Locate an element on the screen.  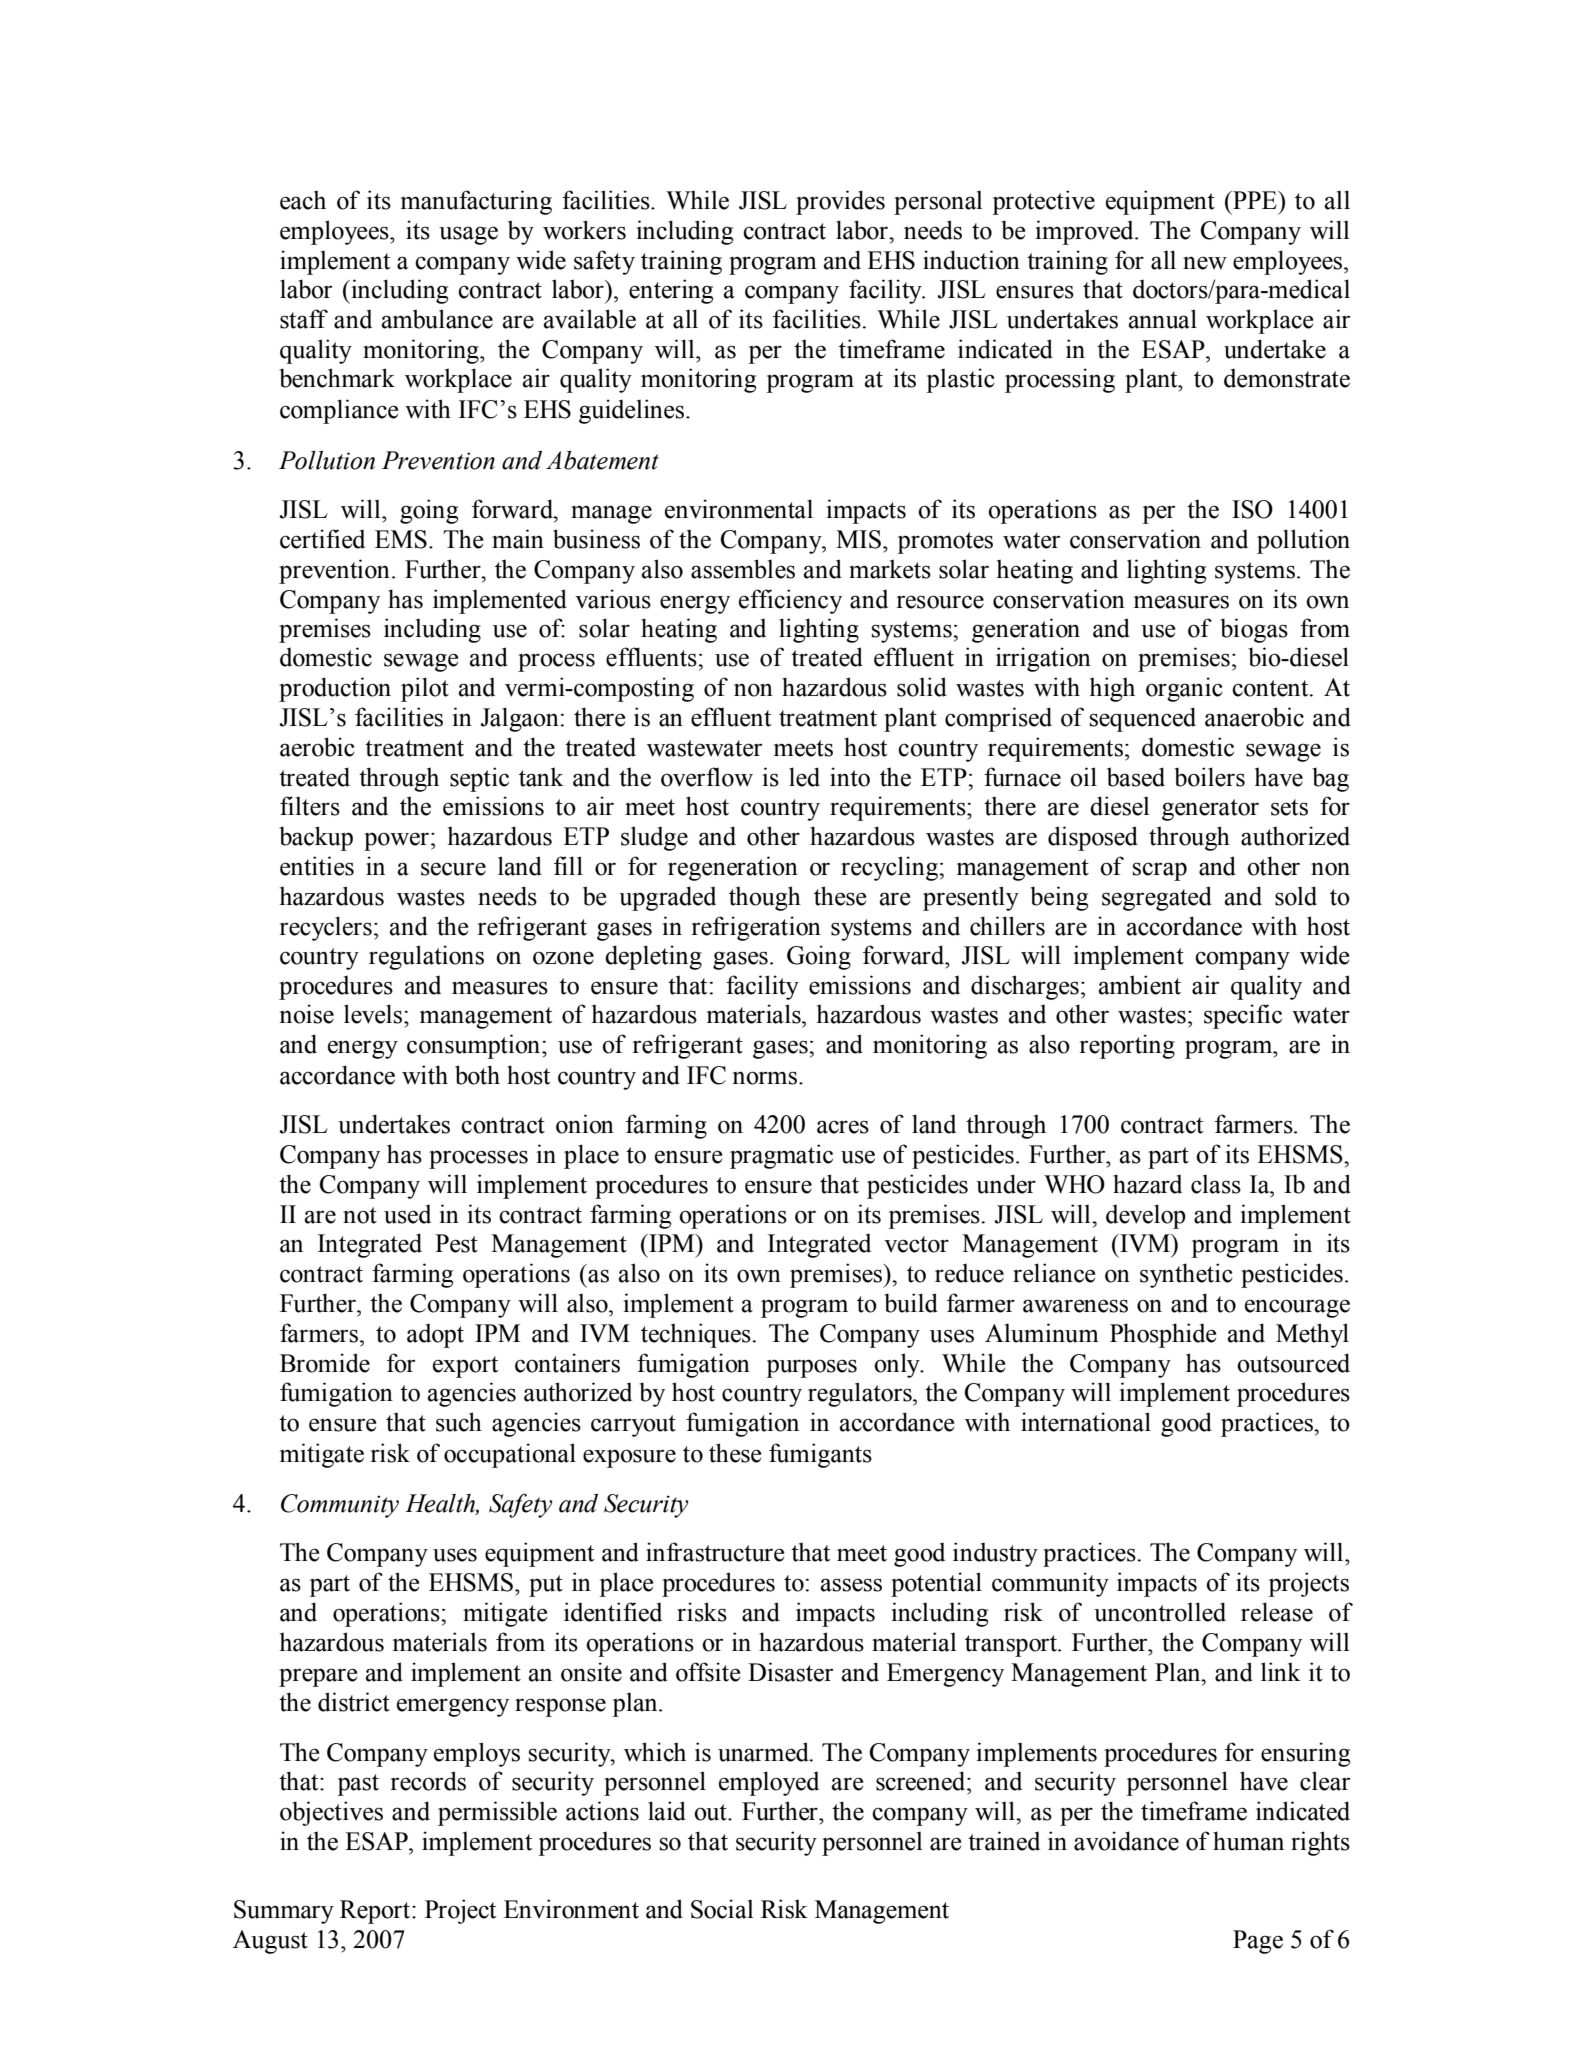
norms is located at coordinates (766, 1078).
